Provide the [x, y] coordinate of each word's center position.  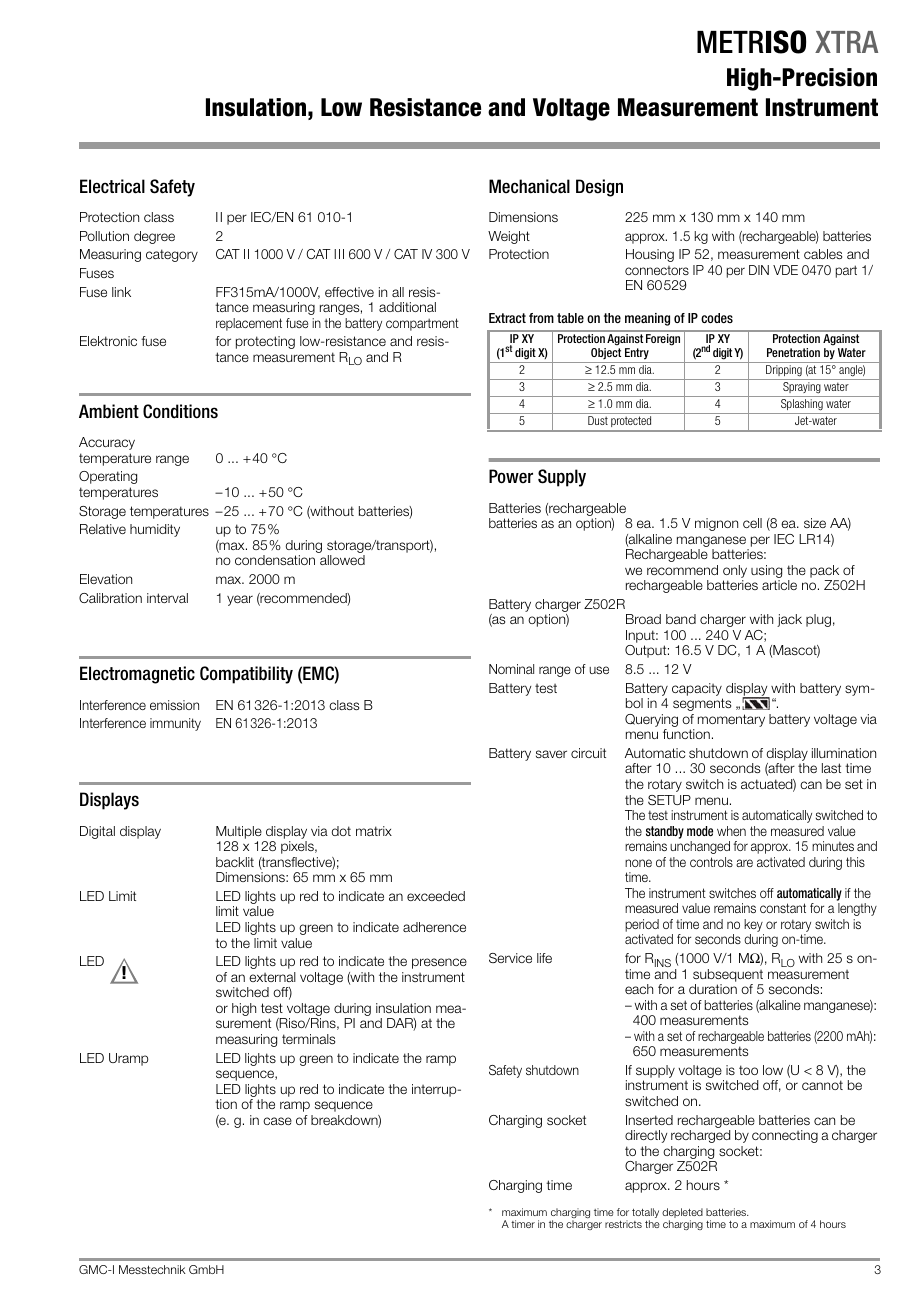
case [277, 1121]
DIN [759, 270]
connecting [785, 1136]
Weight [509, 237]
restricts [623, 1224]
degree [154, 237]
